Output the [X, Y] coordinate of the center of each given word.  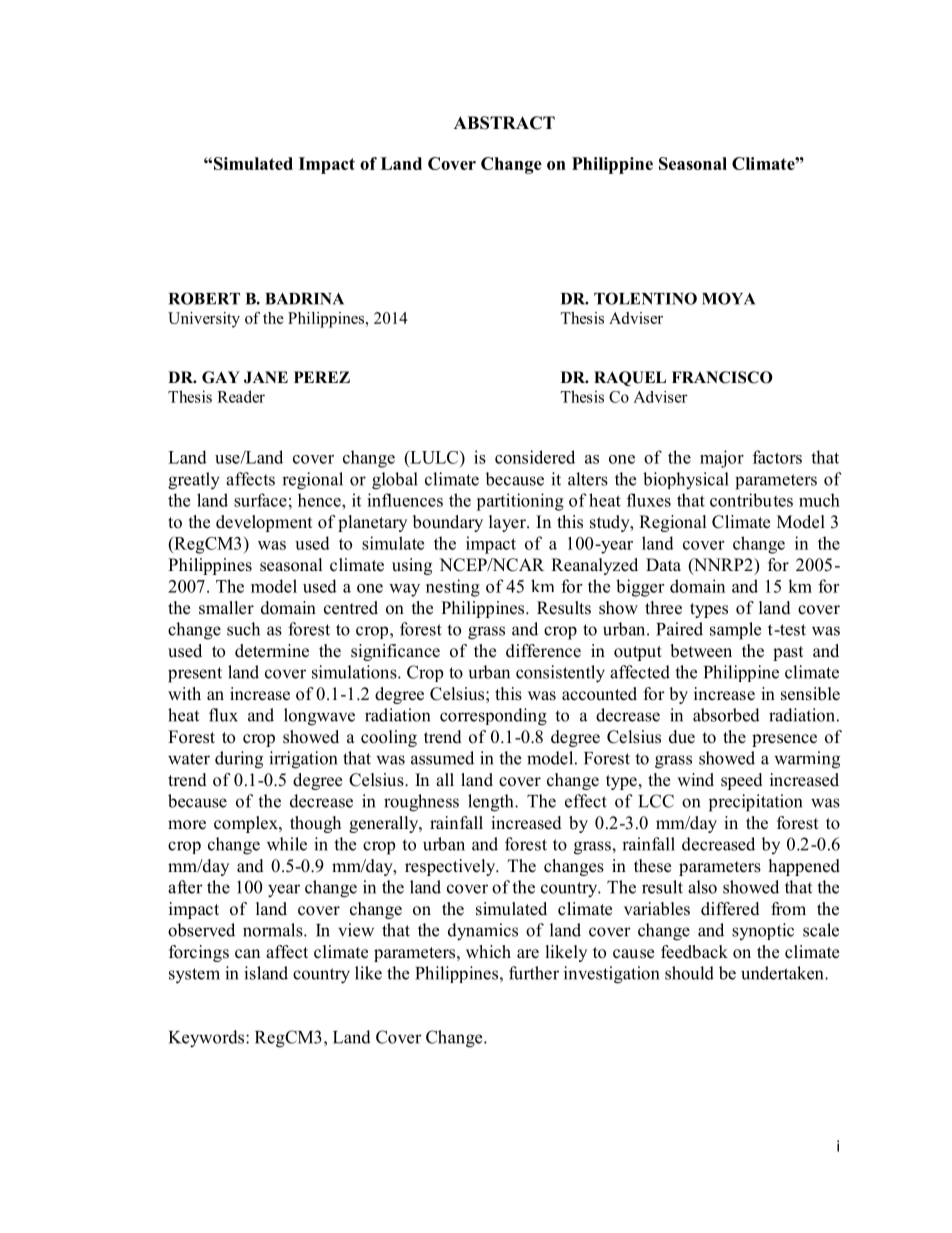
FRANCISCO [722, 377]
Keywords [208, 1039]
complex [247, 824]
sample [735, 631]
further [534, 973]
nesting [453, 588]
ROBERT [204, 298]
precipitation [755, 803]
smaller [226, 608]
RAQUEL [630, 378]
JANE [266, 377]
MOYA [728, 298]
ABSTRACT [504, 123]
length [492, 803]
